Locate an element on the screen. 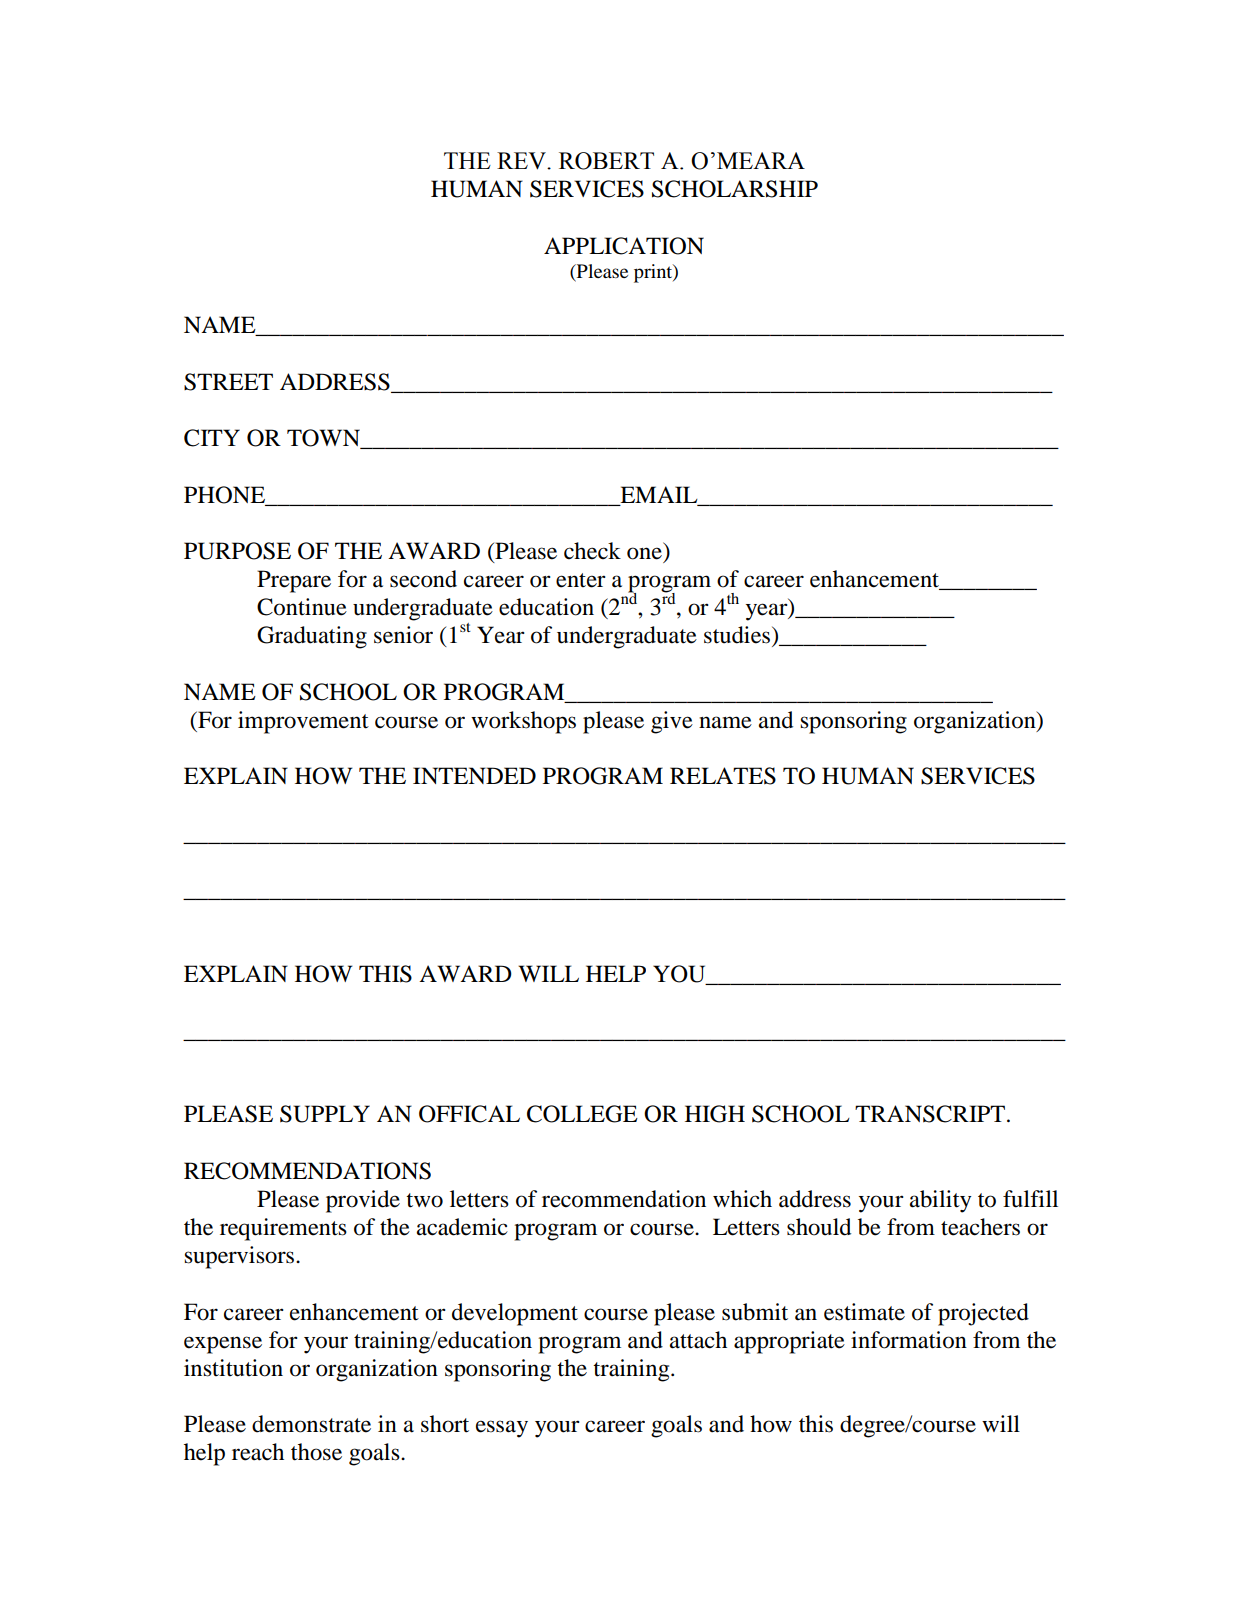  give is located at coordinates (672, 722).
